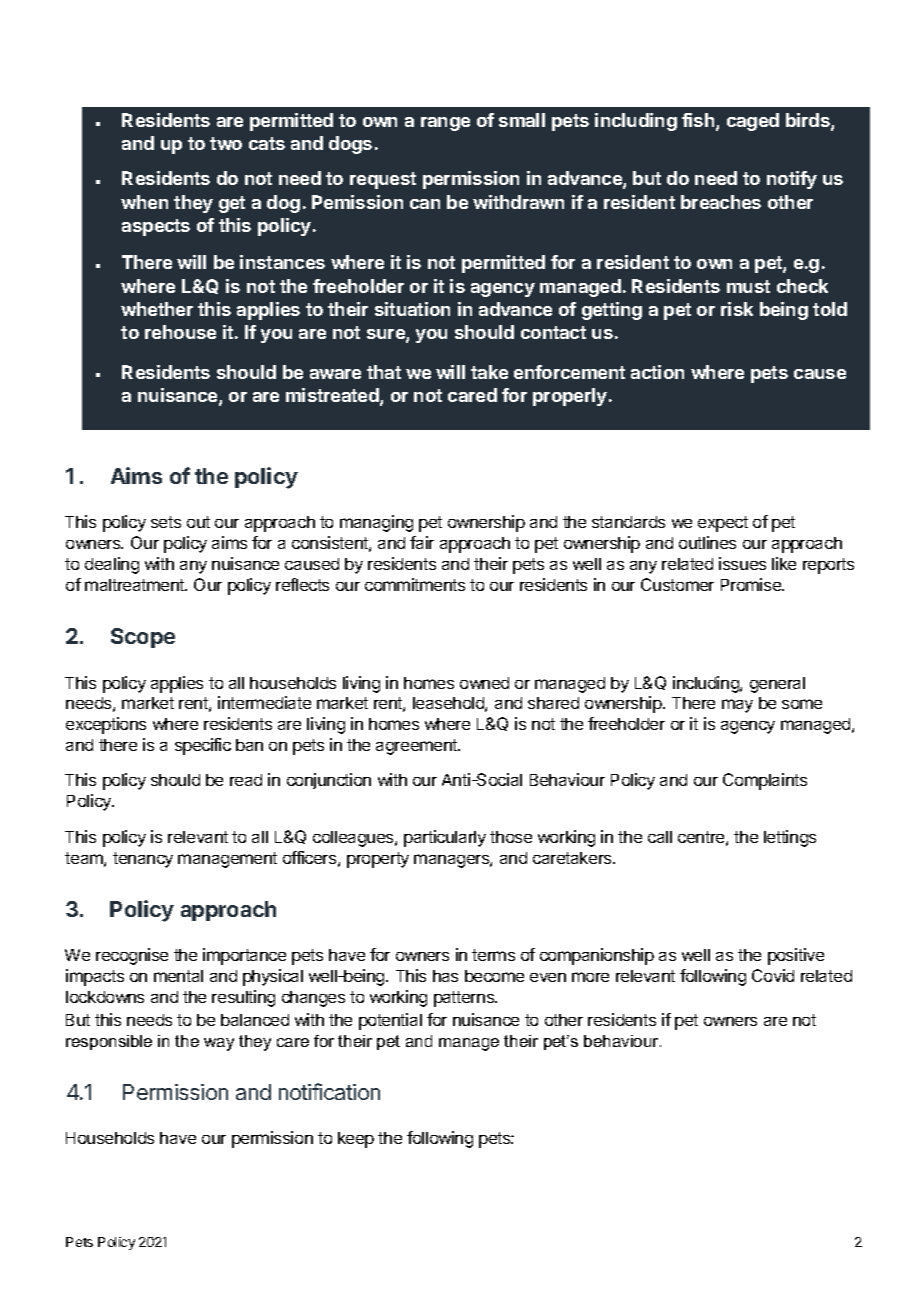  What do you see at coordinates (226, 143) in the screenshot?
I see `two` at bounding box center [226, 143].
